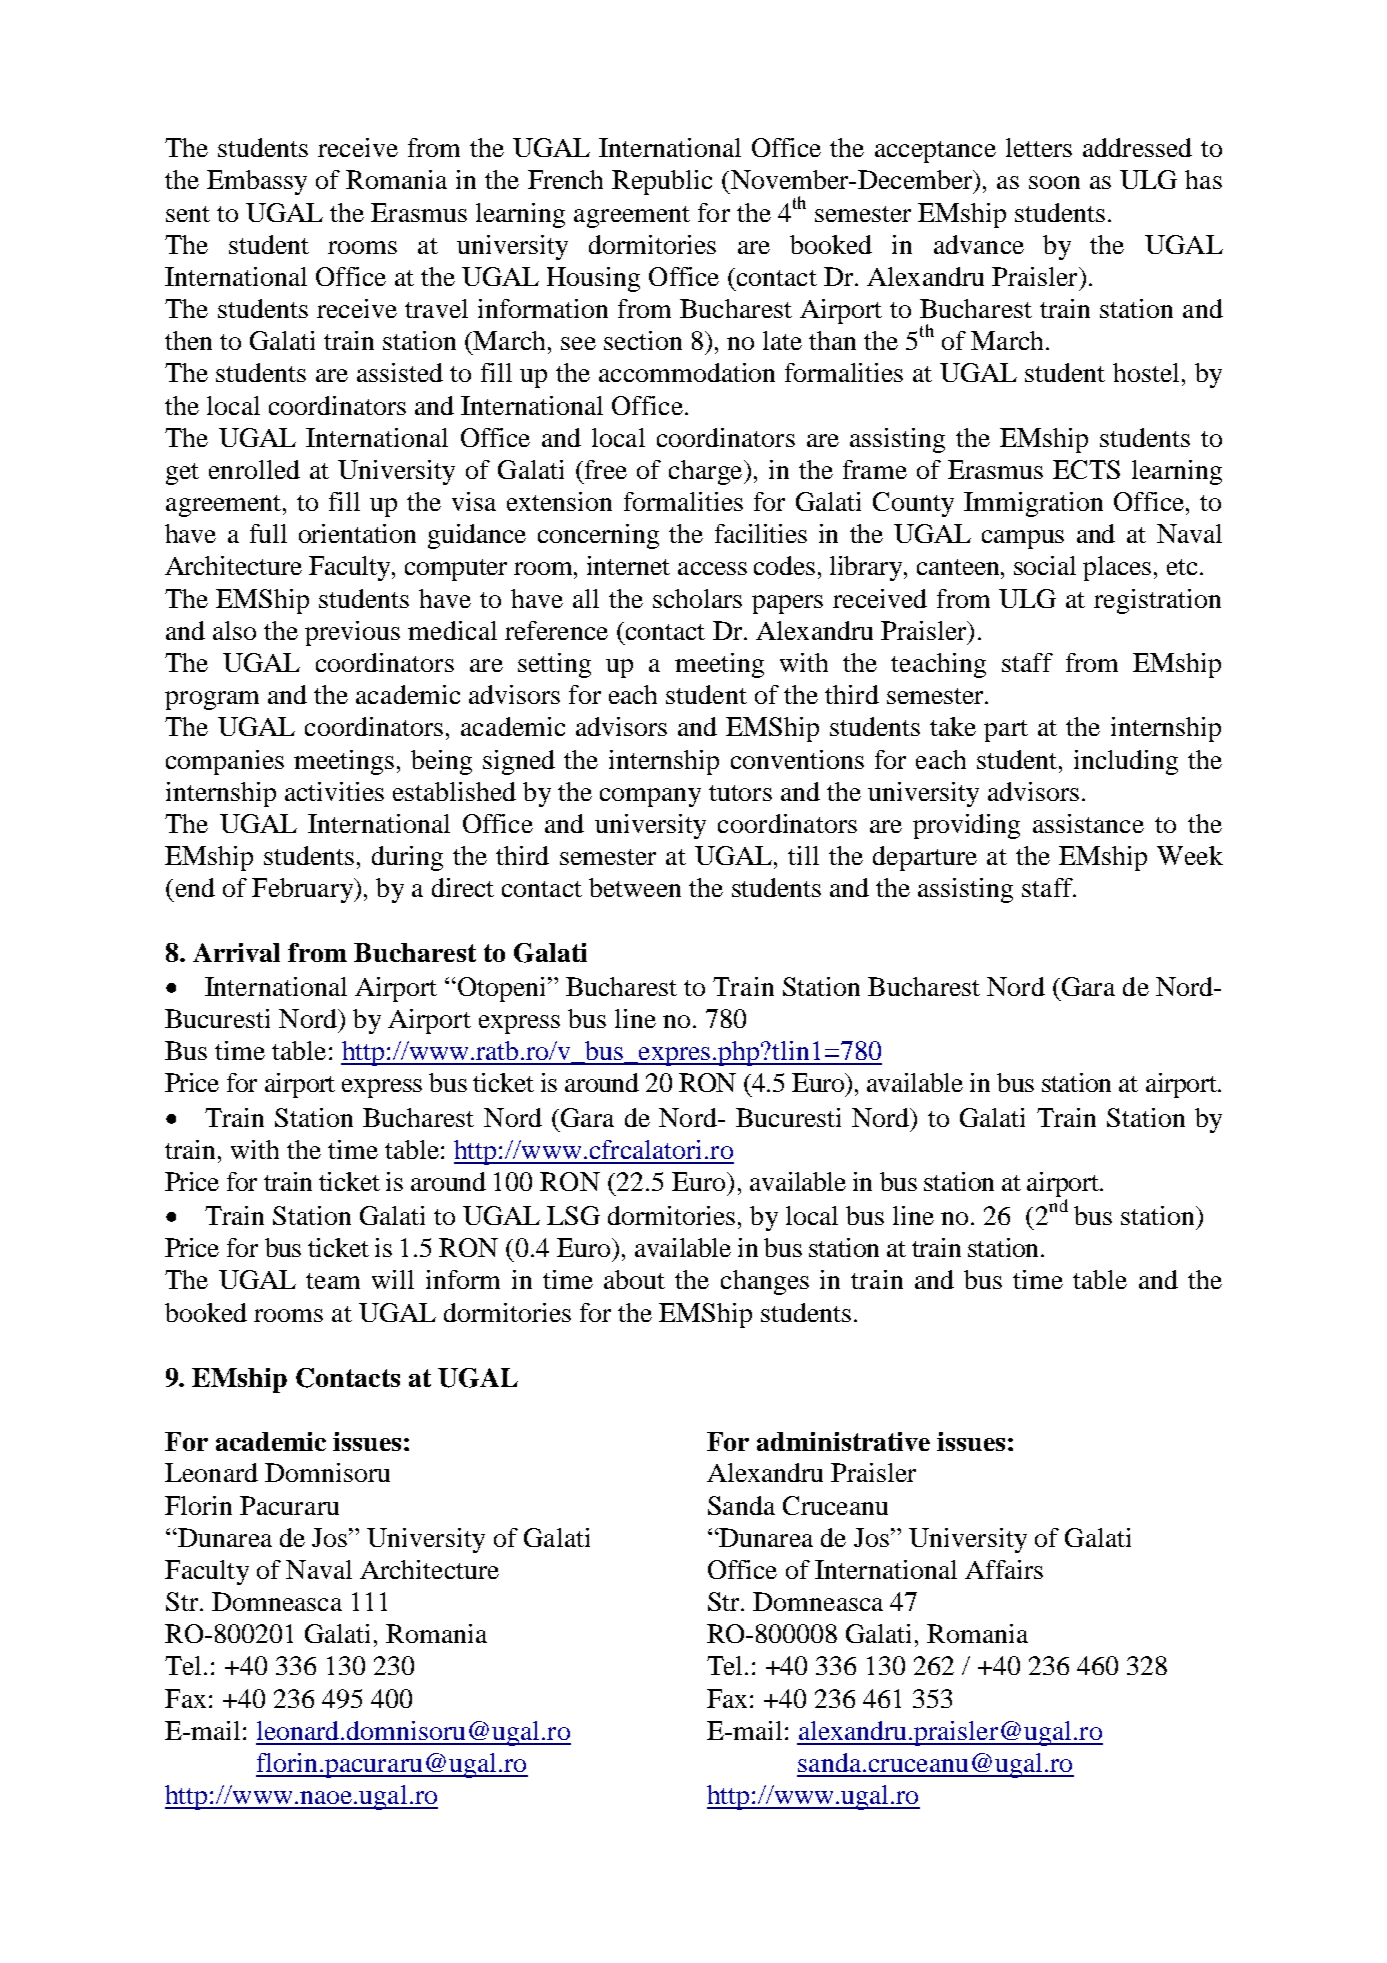 Image resolution: width=1387 pixels, height=1963 pixels. What do you see at coordinates (662, 182) in the screenshot?
I see `Republic` at bounding box center [662, 182].
